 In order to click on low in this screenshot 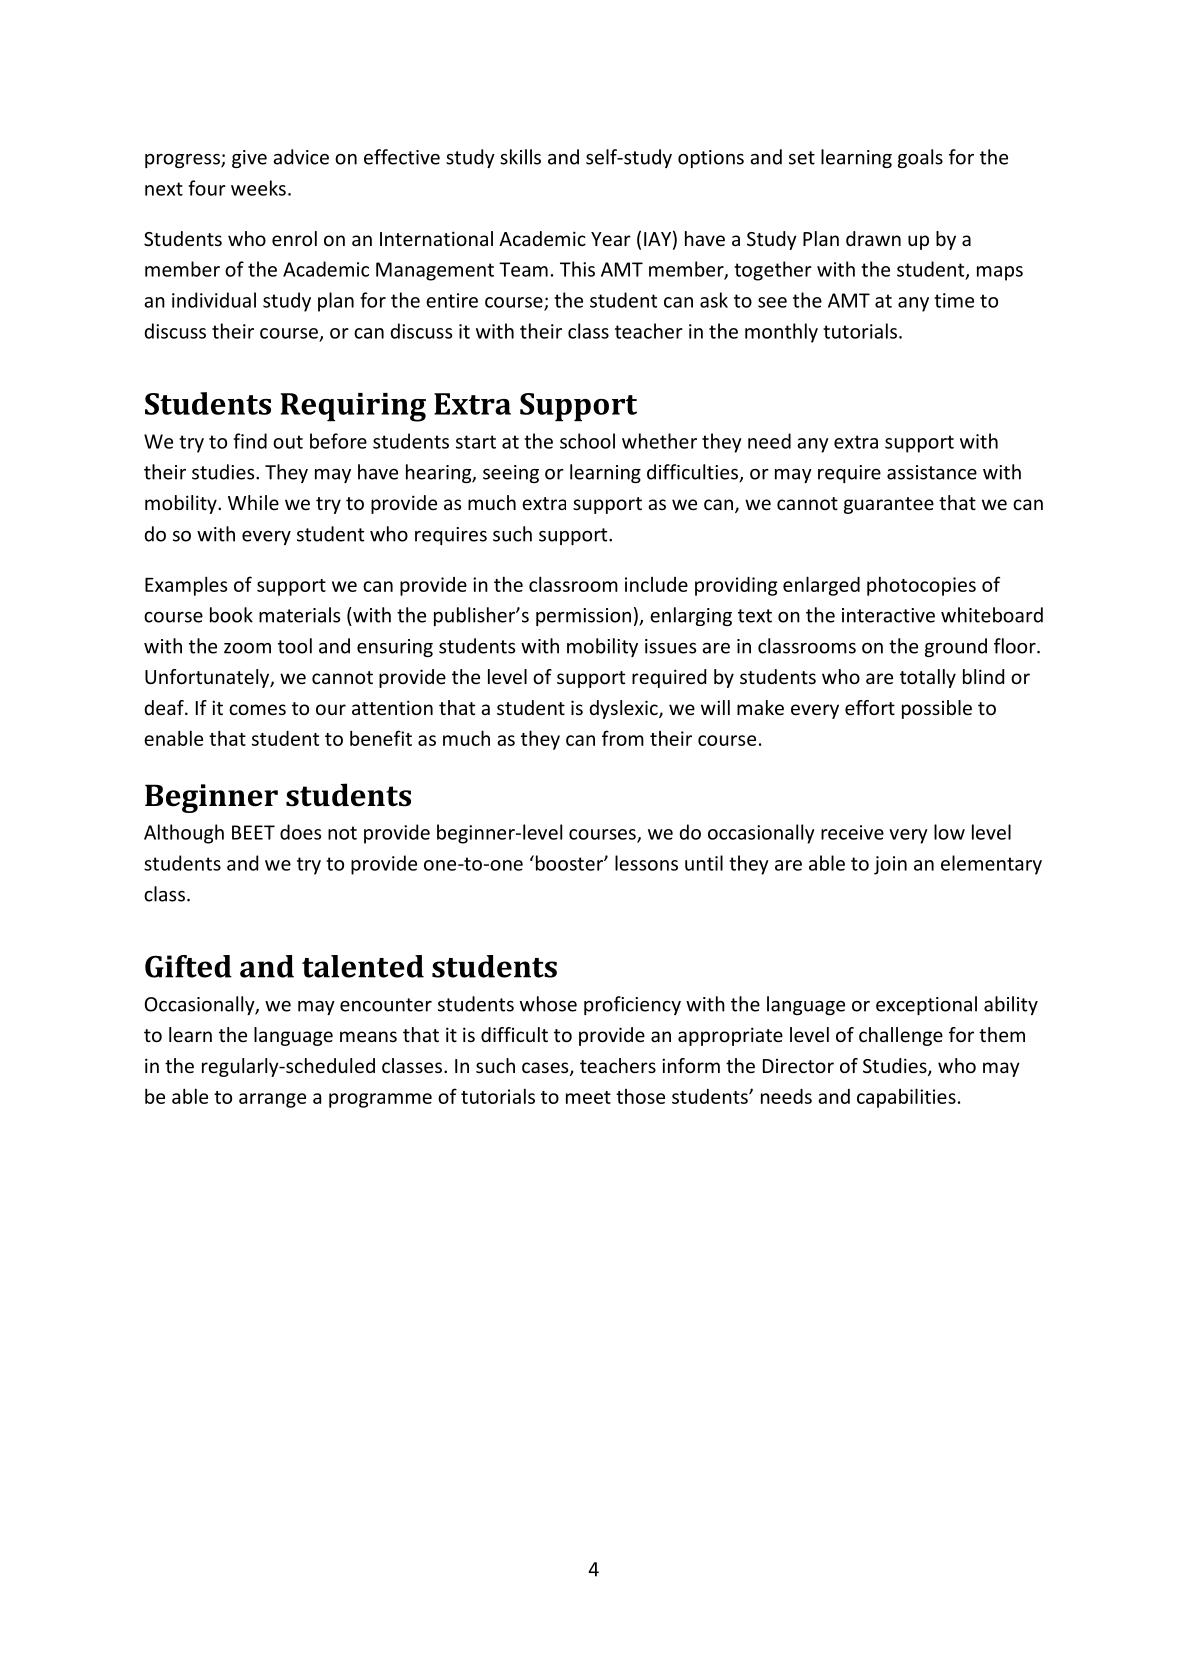, I will do `click(949, 832)`.
